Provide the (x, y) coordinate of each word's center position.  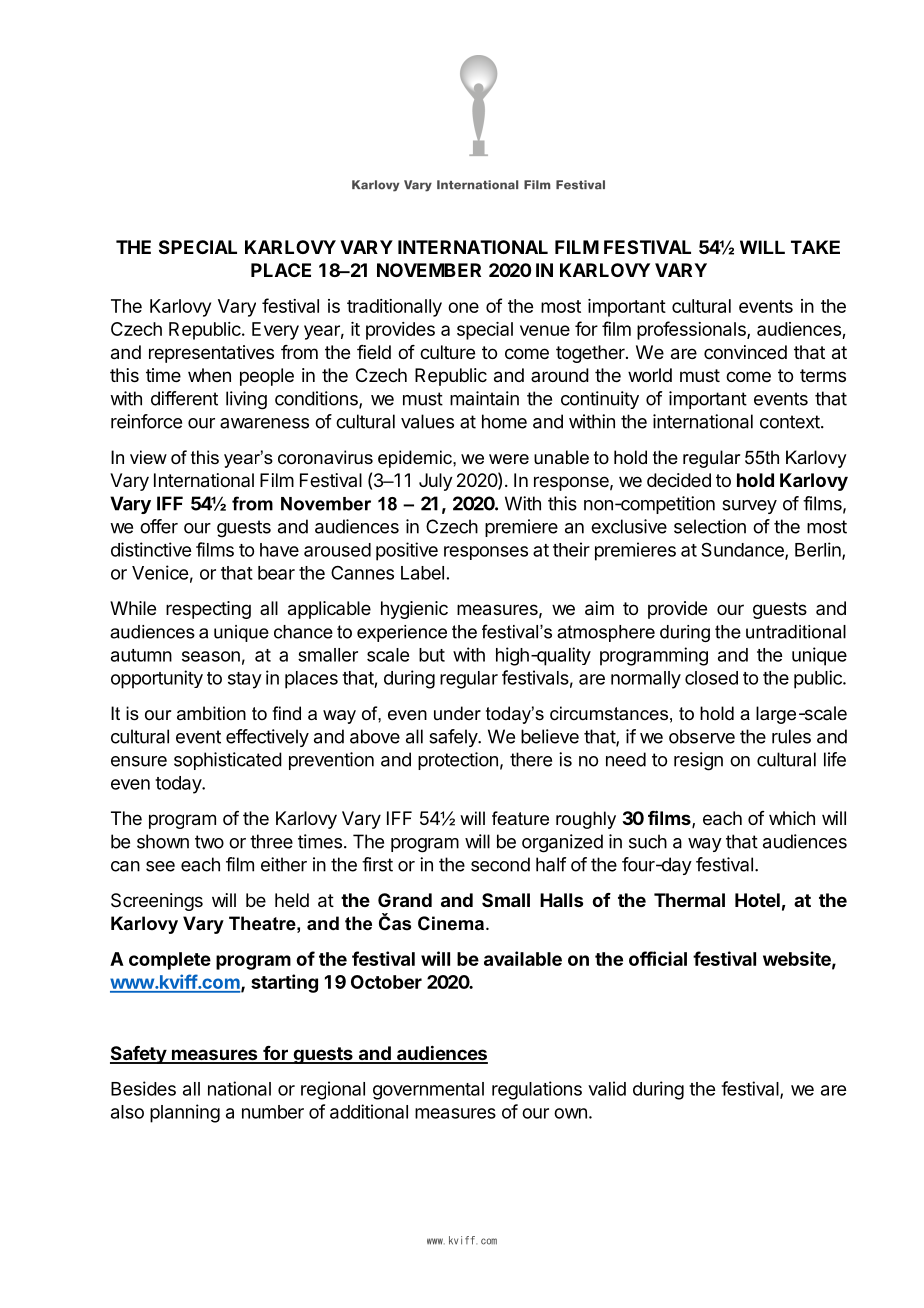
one (463, 307)
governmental (428, 1091)
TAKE (815, 247)
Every (275, 331)
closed (711, 678)
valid (607, 1088)
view (148, 457)
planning (185, 1113)
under (457, 713)
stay (245, 680)
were (509, 459)
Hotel (757, 900)
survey (749, 507)
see (160, 866)
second (500, 864)
